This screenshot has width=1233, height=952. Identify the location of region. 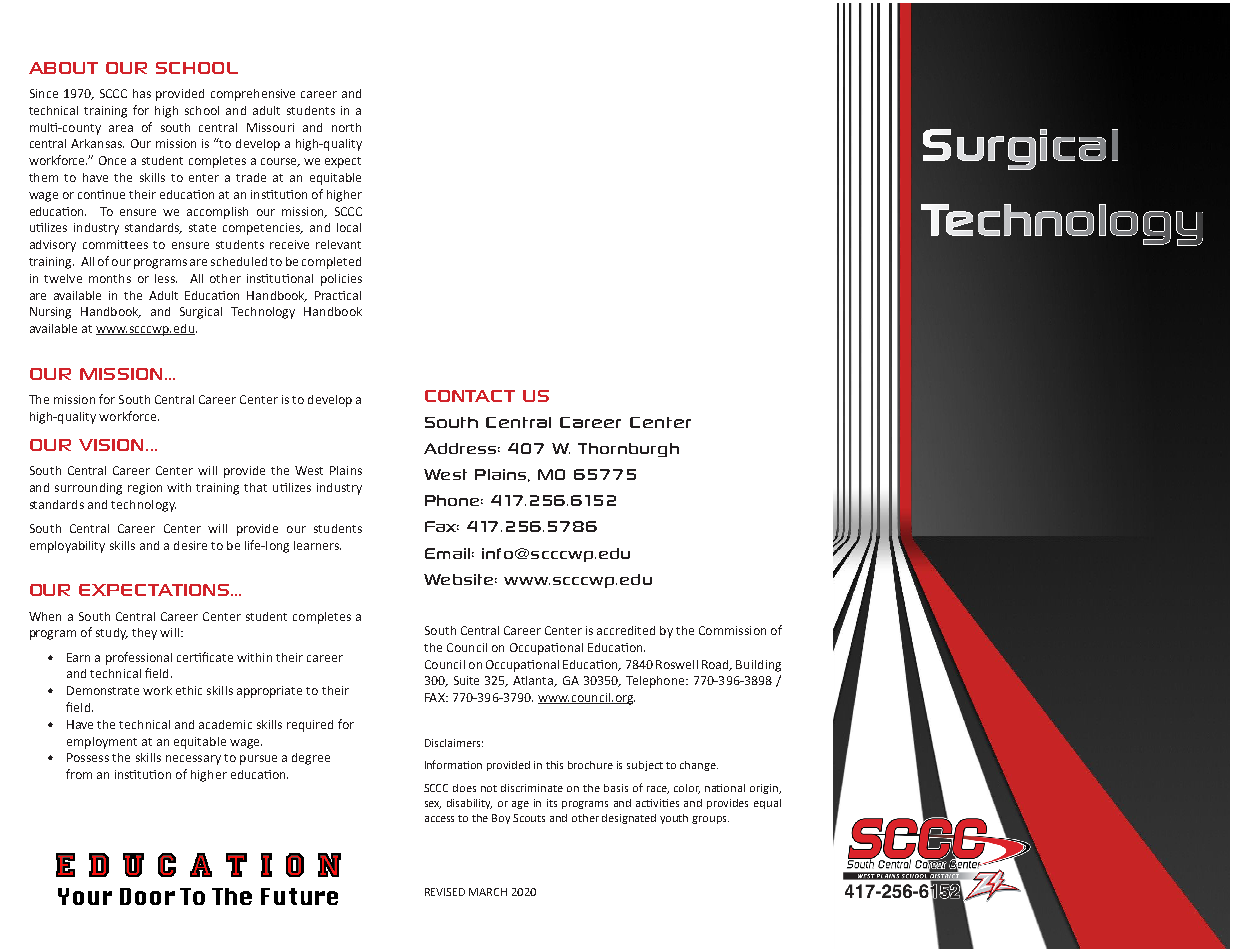
(145, 489).
